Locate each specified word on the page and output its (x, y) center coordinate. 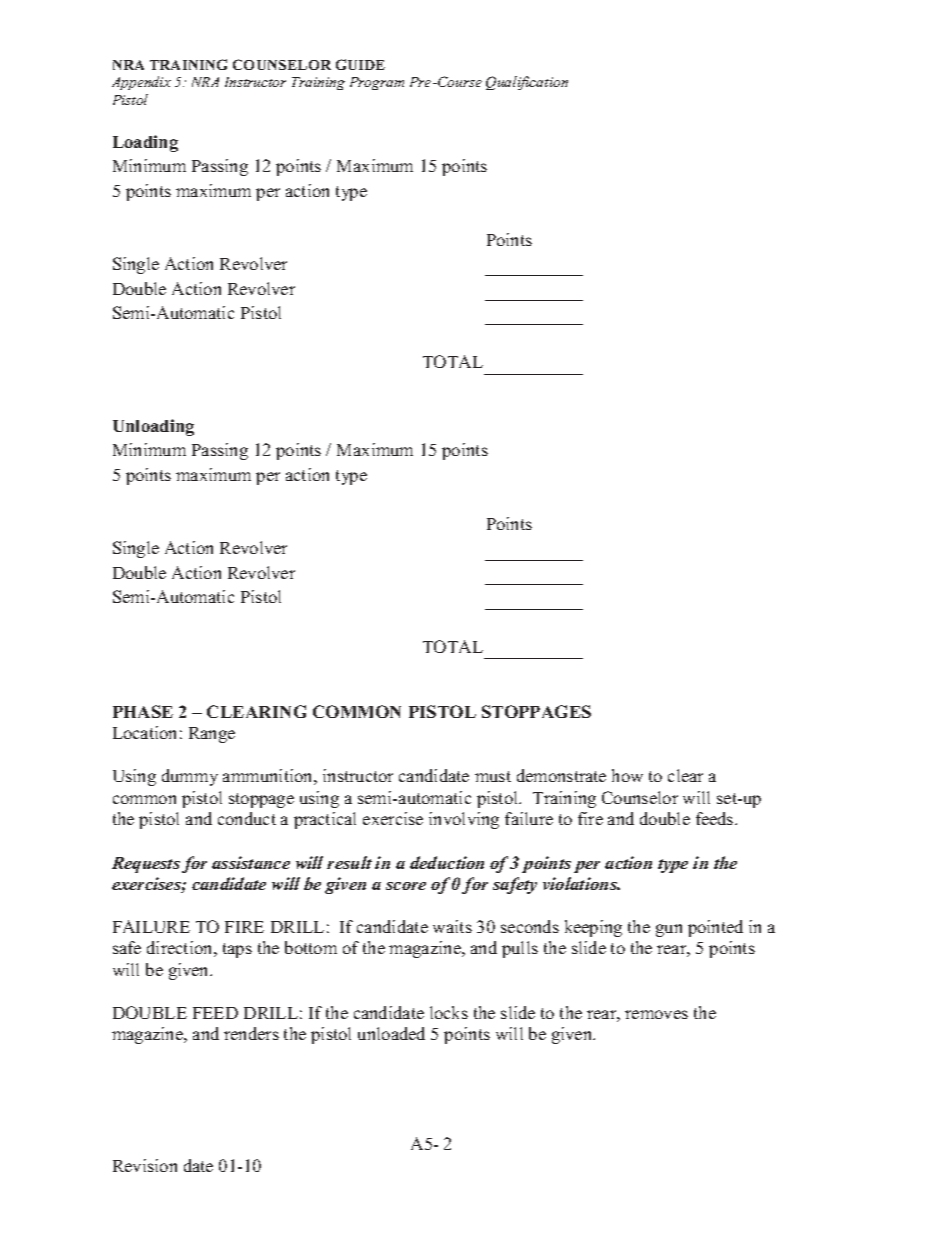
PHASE (143, 711)
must (493, 776)
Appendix (141, 83)
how (627, 775)
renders (251, 1033)
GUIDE (360, 64)
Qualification (527, 83)
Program (377, 83)
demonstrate (561, 775)
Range (212, 735)
